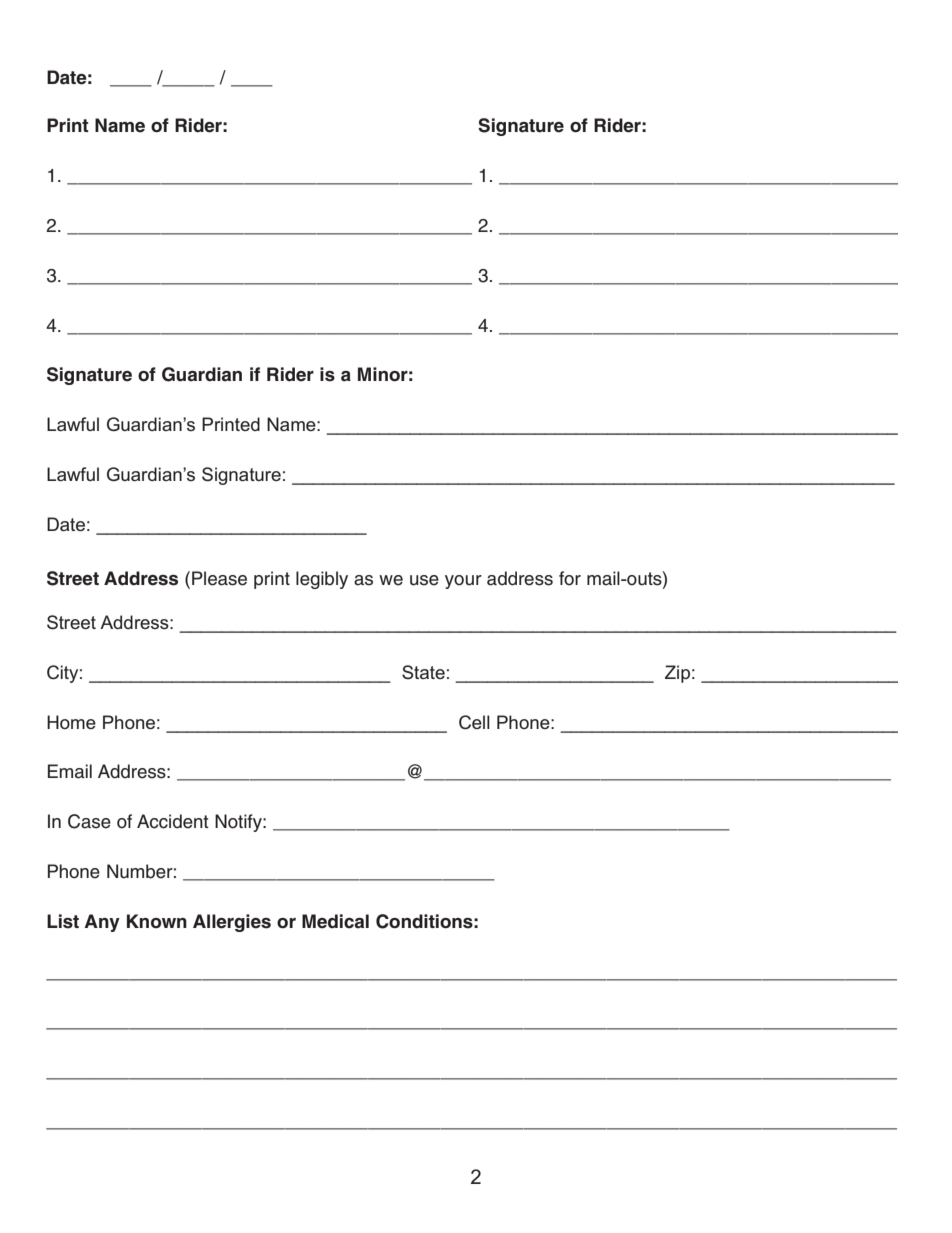  What do you see at coordinates (102, 923) in the document?
I see `Any` at bounding box center [102, 923].
